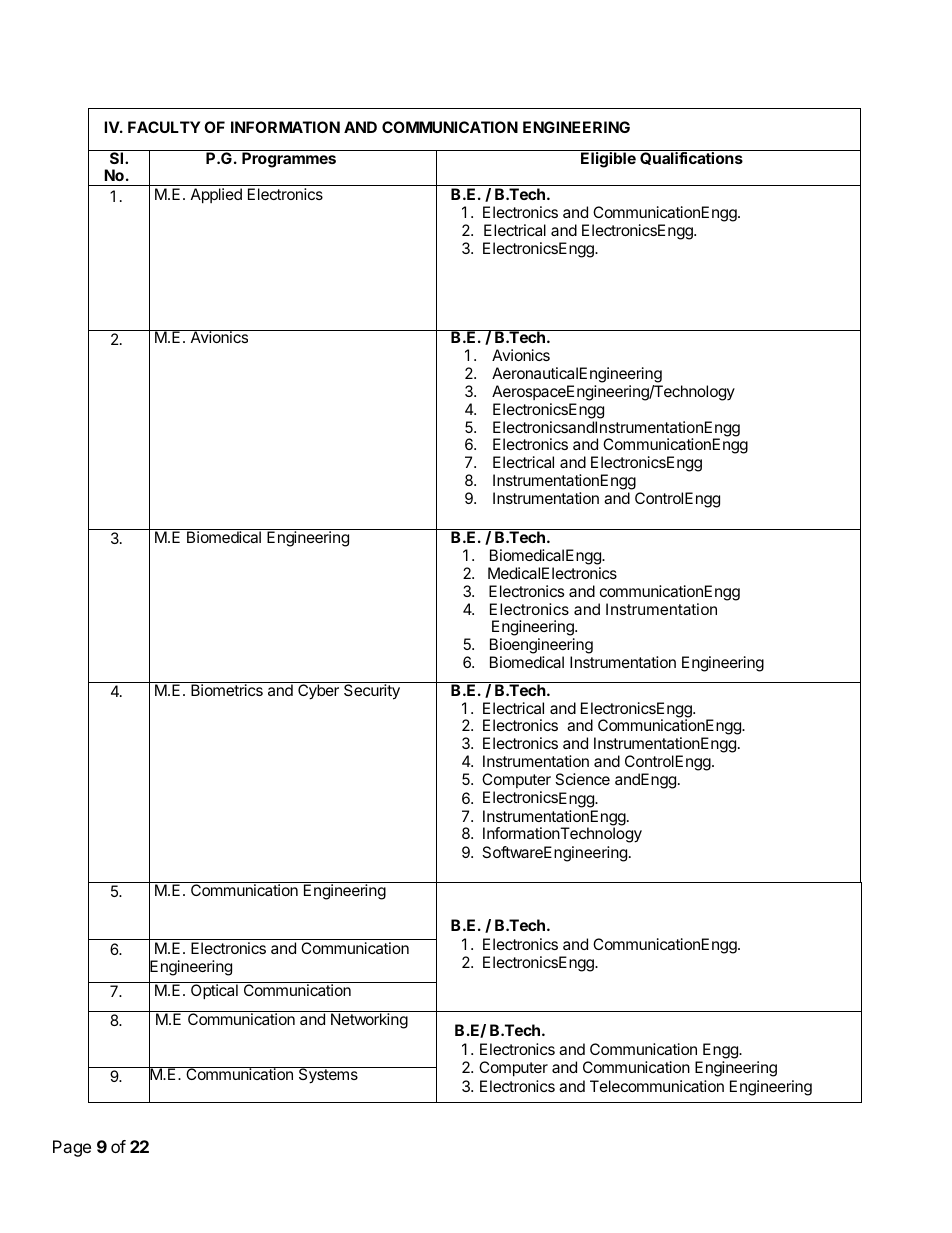 This page has width=952, height=1233. I want to click on Systems, so click(328, 1075).
